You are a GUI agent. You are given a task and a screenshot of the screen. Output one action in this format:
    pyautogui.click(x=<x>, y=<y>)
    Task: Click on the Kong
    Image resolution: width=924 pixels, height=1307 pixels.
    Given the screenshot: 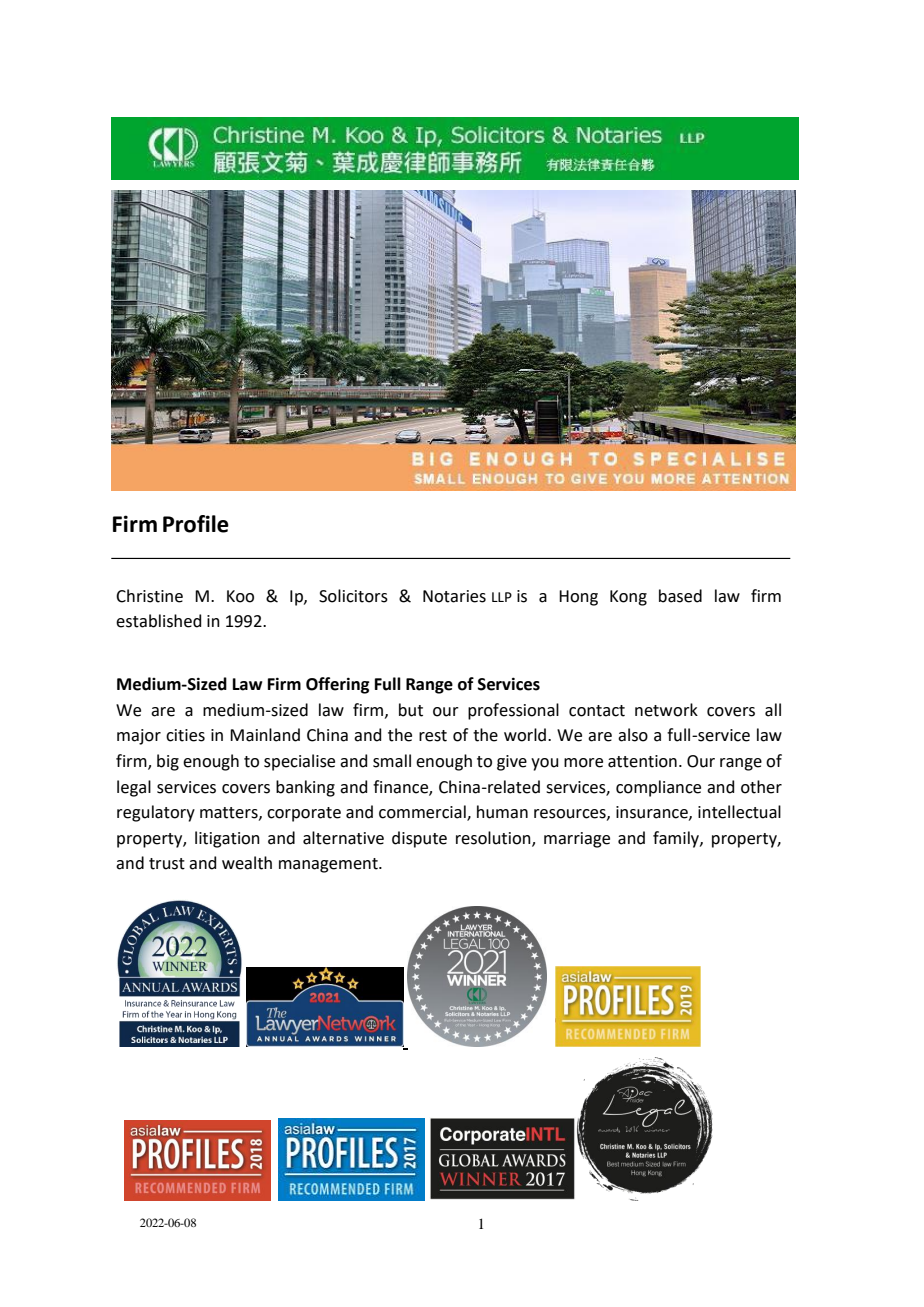 What is the action you would take?
    pyautogui.click(x=628, y=598)
